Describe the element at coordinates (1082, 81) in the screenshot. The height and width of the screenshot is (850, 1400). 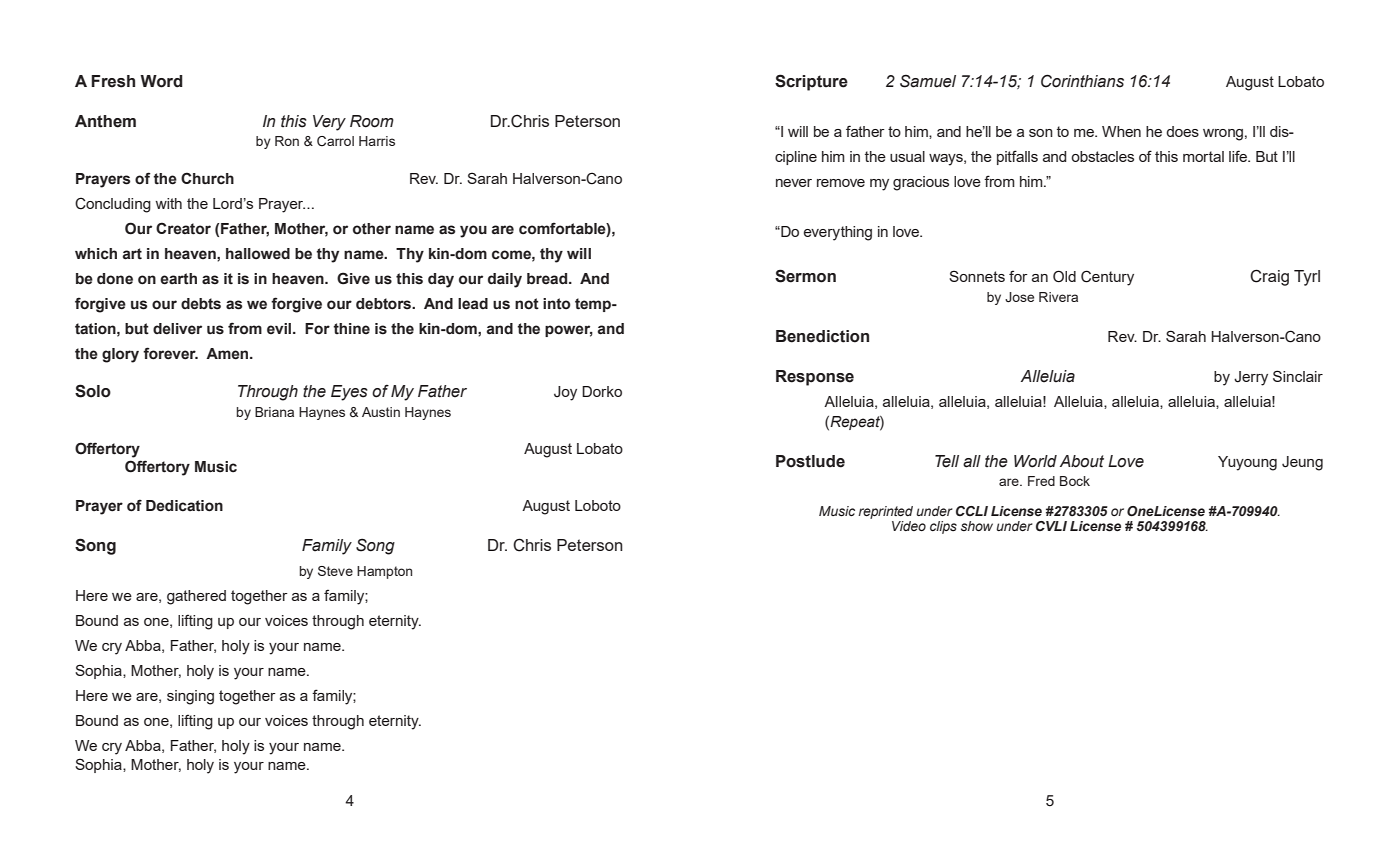
I see `Corinthians` at that location.
